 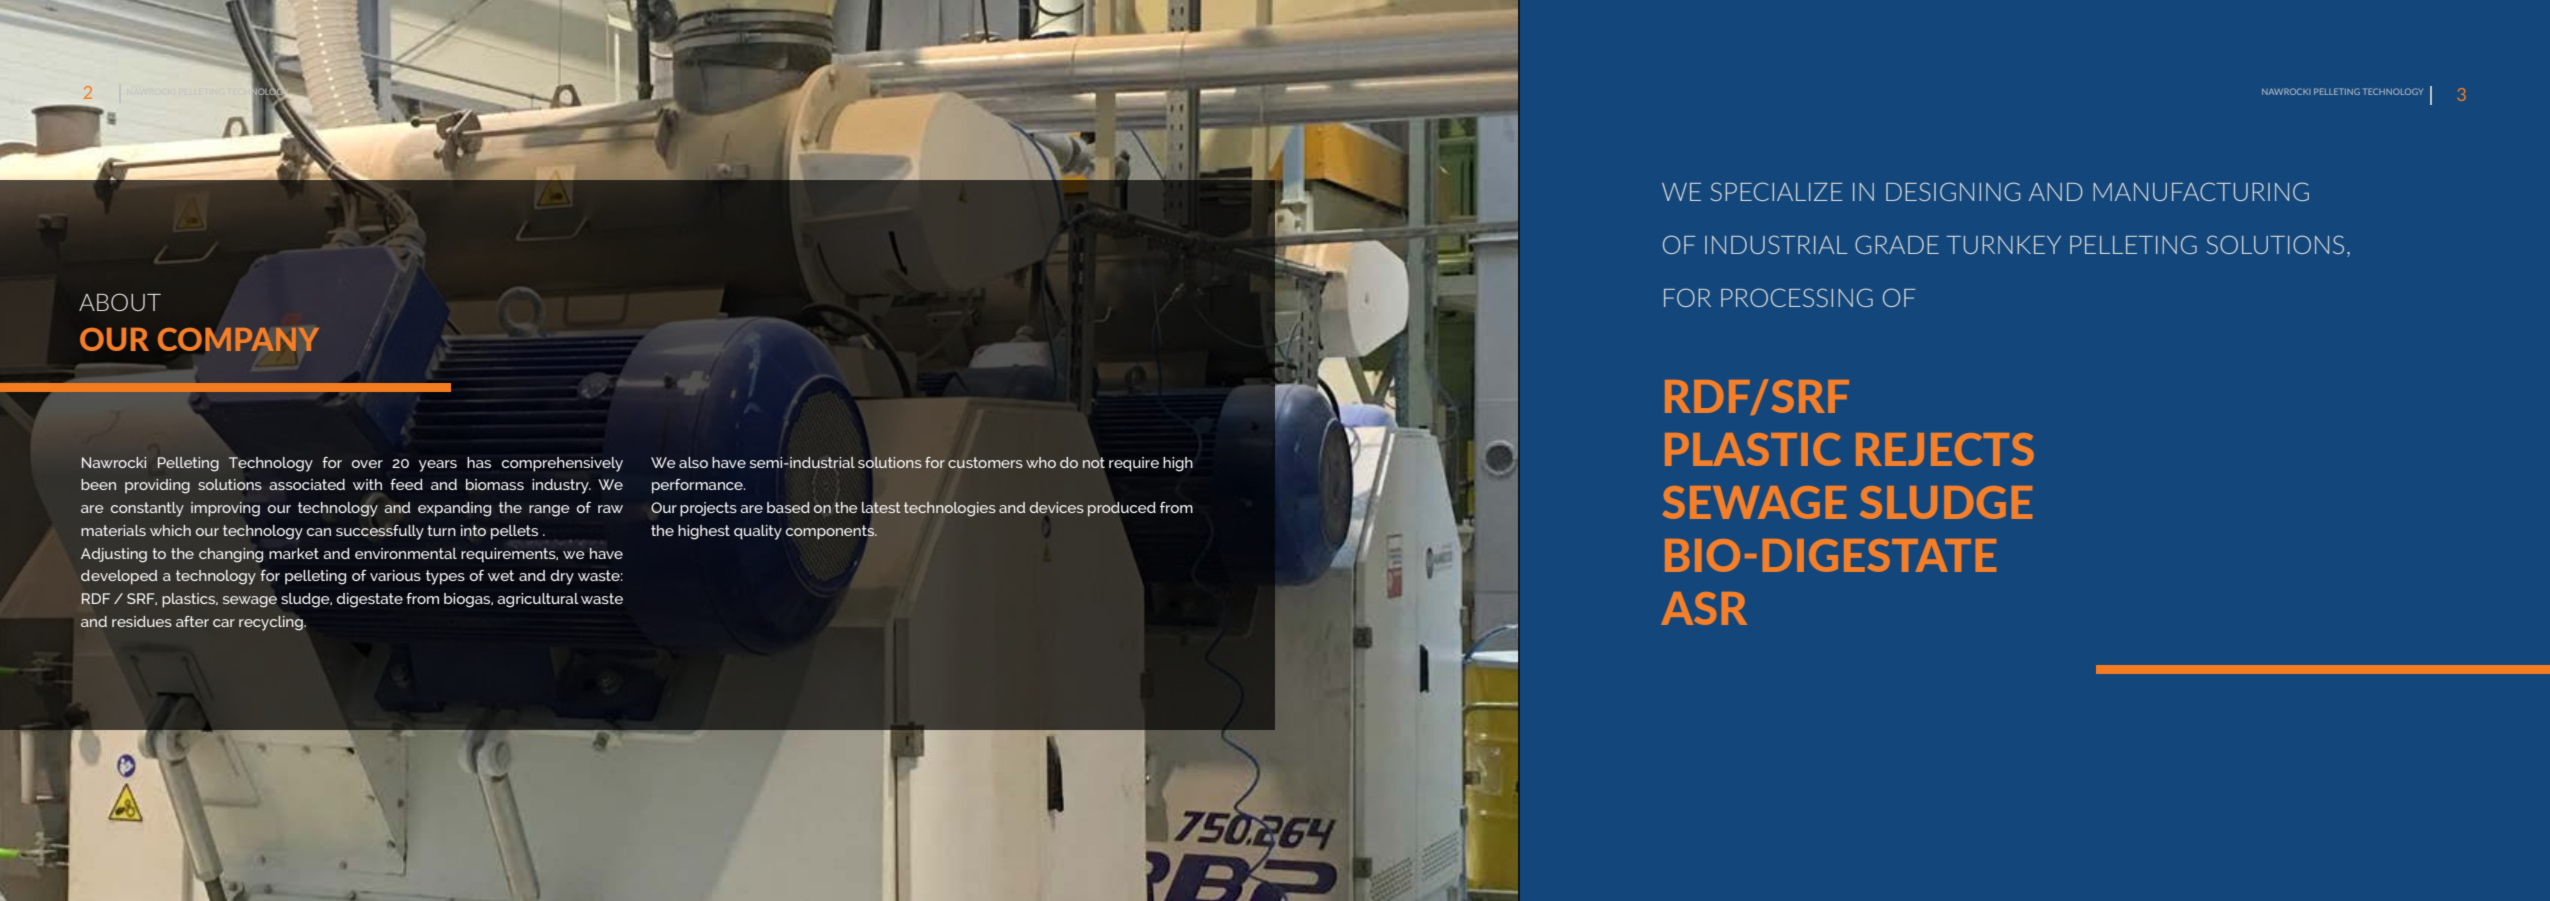 What do you see at coordinates (120, 302) in the document?
I see `ABOUT` at bounding box center [120, 302].
